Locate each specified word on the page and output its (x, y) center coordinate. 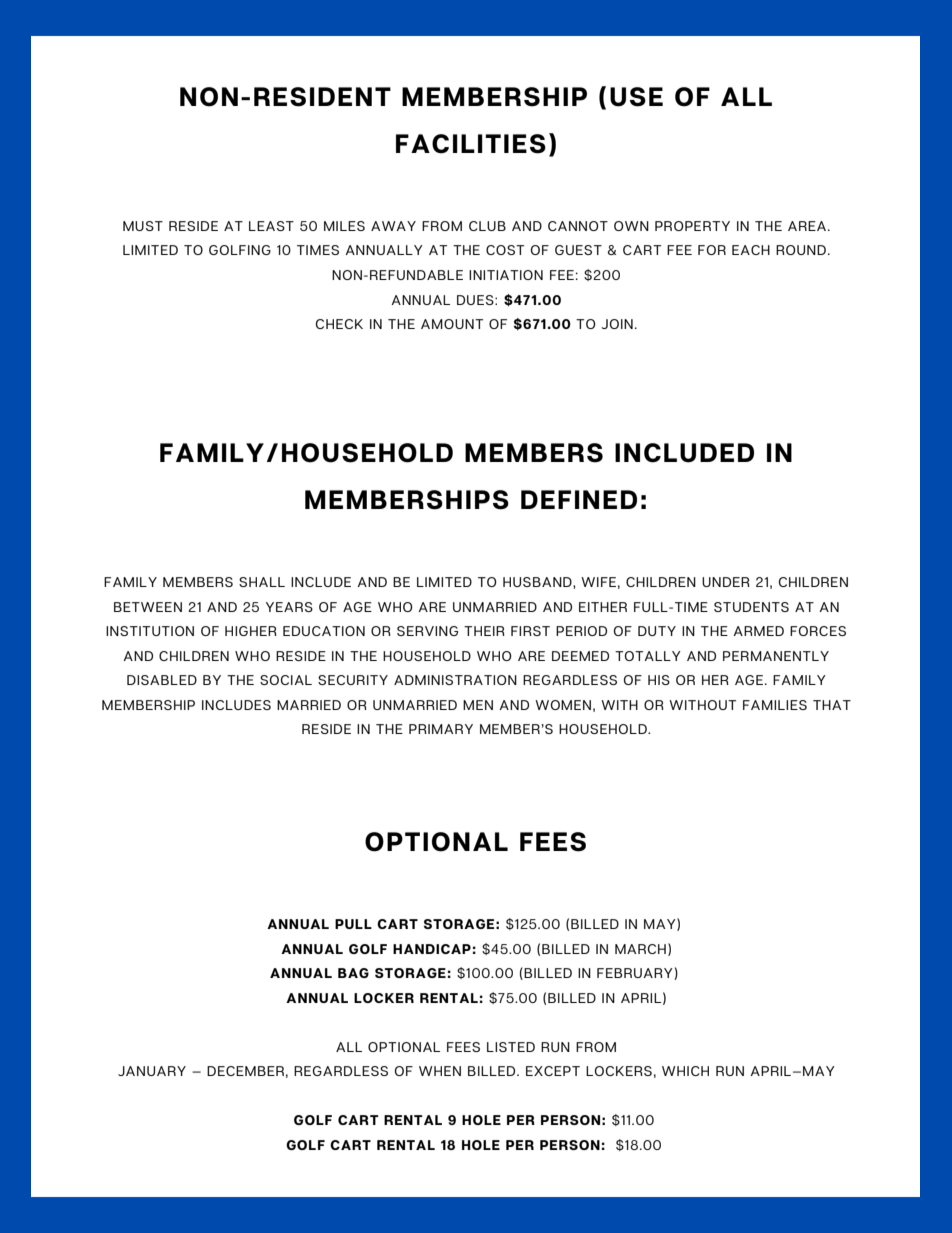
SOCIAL (286, 680)
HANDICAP (432, 949)
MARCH (640, 949)
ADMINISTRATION (455, 680)
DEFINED (579, 499)
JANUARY (152, 1071)
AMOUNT (452, 324)
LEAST (271, 226)
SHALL (262, 582)
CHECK (339, 324)
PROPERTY (692, 226)
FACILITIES (471, 144)
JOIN (617, 324)
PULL (353, 924)
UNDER (726, 582)
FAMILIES (775, 705)
